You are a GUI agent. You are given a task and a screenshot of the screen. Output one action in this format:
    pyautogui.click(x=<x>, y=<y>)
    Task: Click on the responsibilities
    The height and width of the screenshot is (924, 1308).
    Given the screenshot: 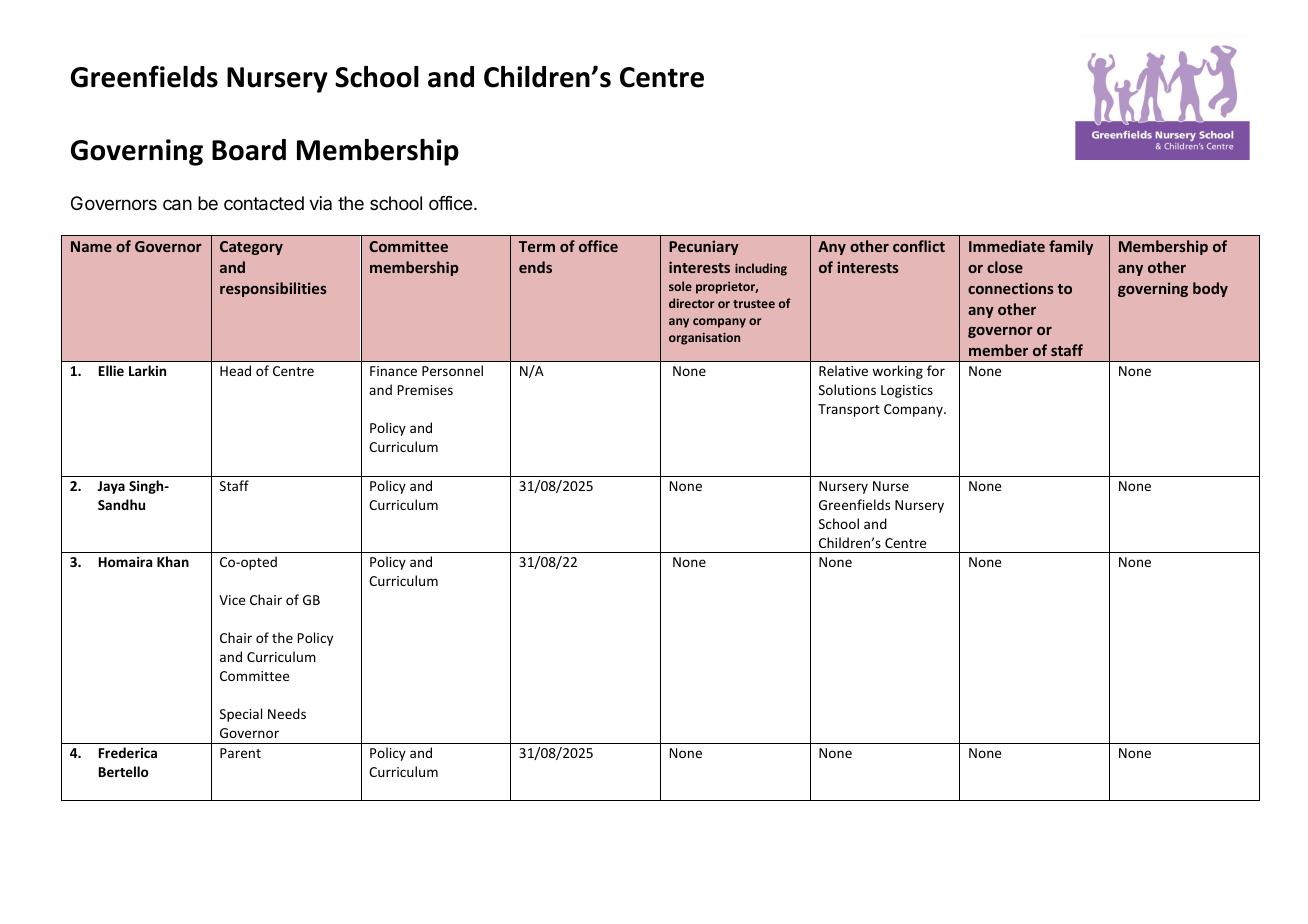 What is the action you would take?
    pyautogui.click(x=273, y=289)
